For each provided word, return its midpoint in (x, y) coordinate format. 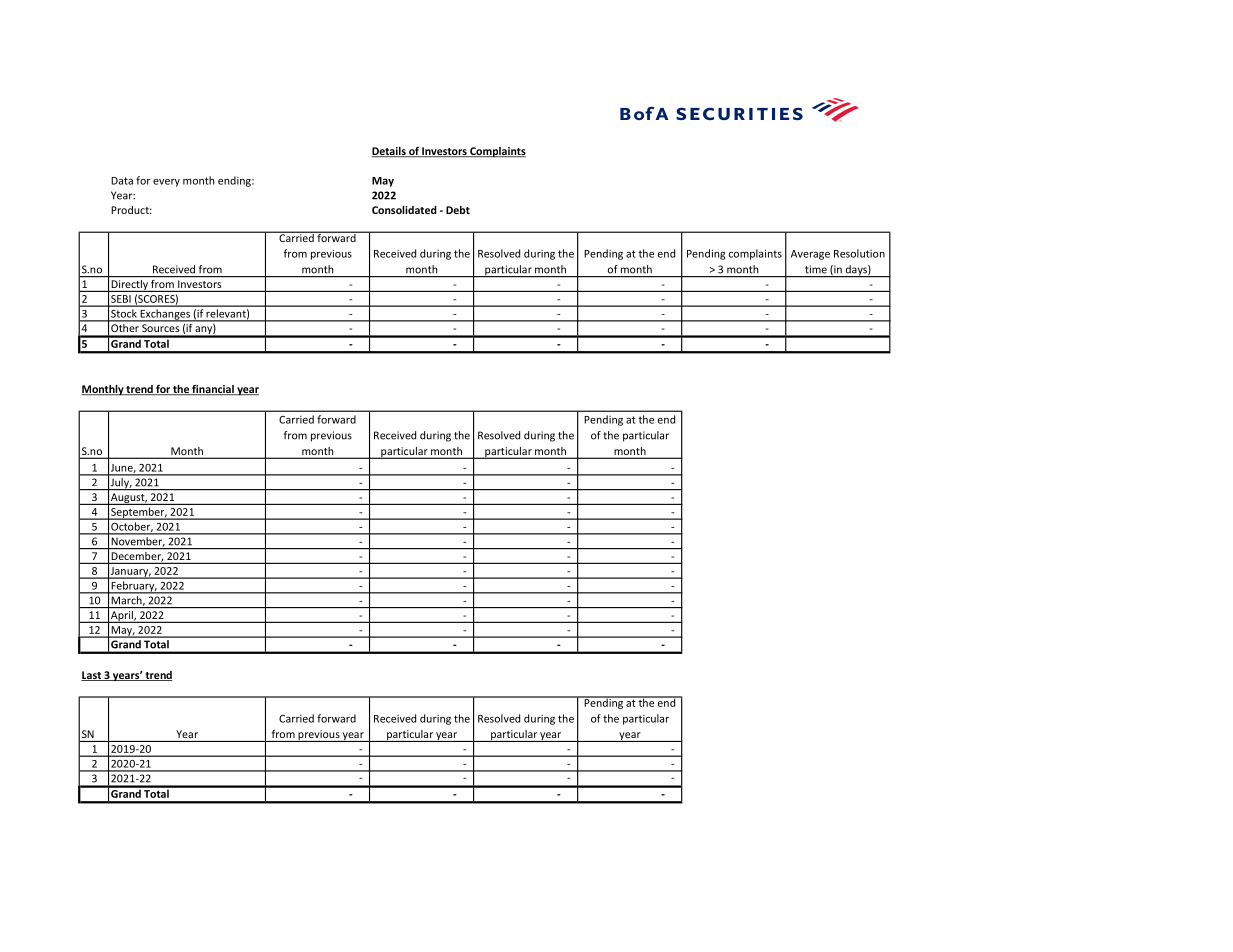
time (816, 269)
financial (213, 390)
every (166, 183)
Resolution (859, 253)
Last (92, 676)
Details (390, 152)
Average (810, 255)
